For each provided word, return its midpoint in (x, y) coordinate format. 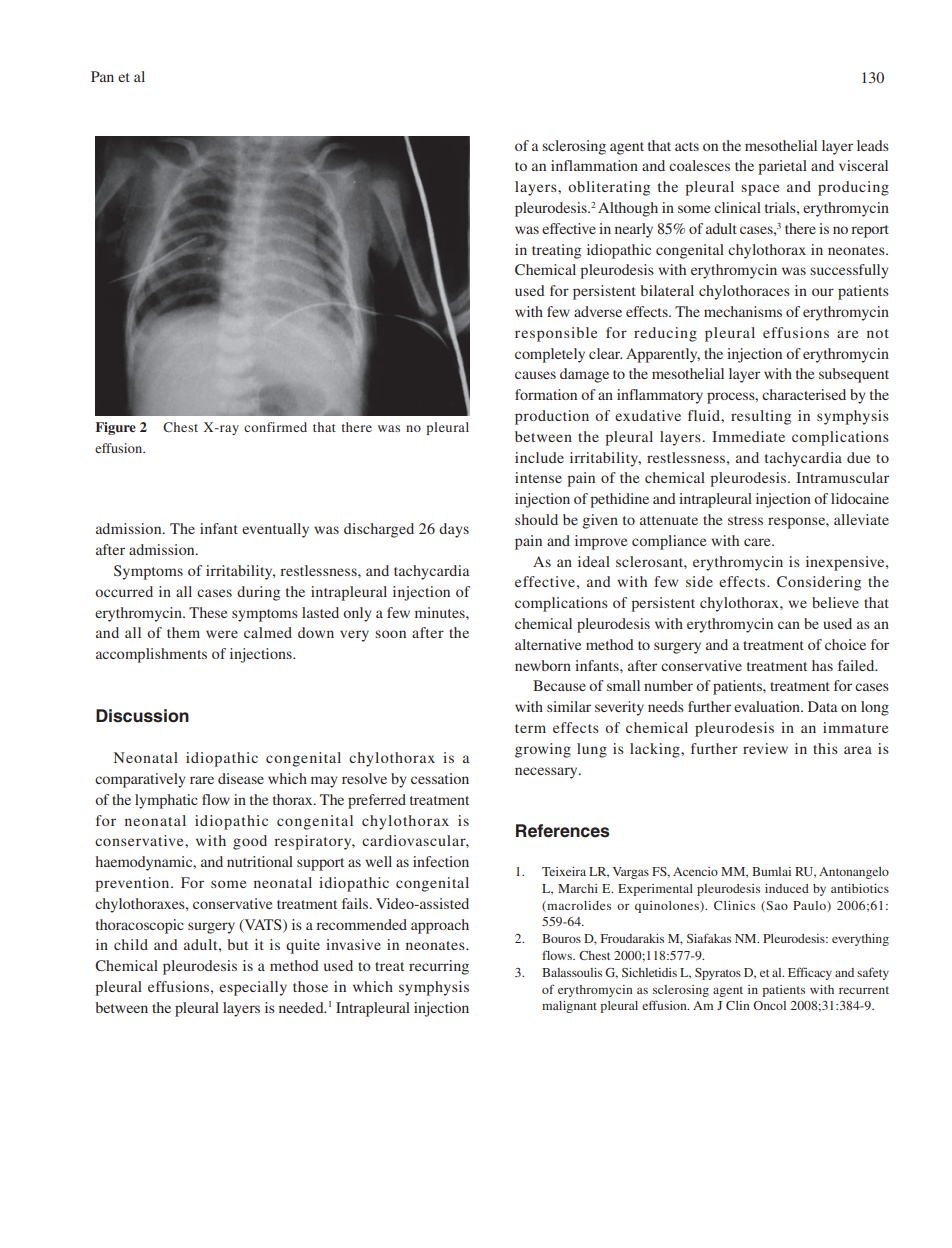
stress (745, 520)
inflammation (594, 165)
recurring (439, 967)
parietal (782, 167)
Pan (102, 76)
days (454, 530)
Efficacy (810, 973)
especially (253, 988)
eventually (275, 530)
